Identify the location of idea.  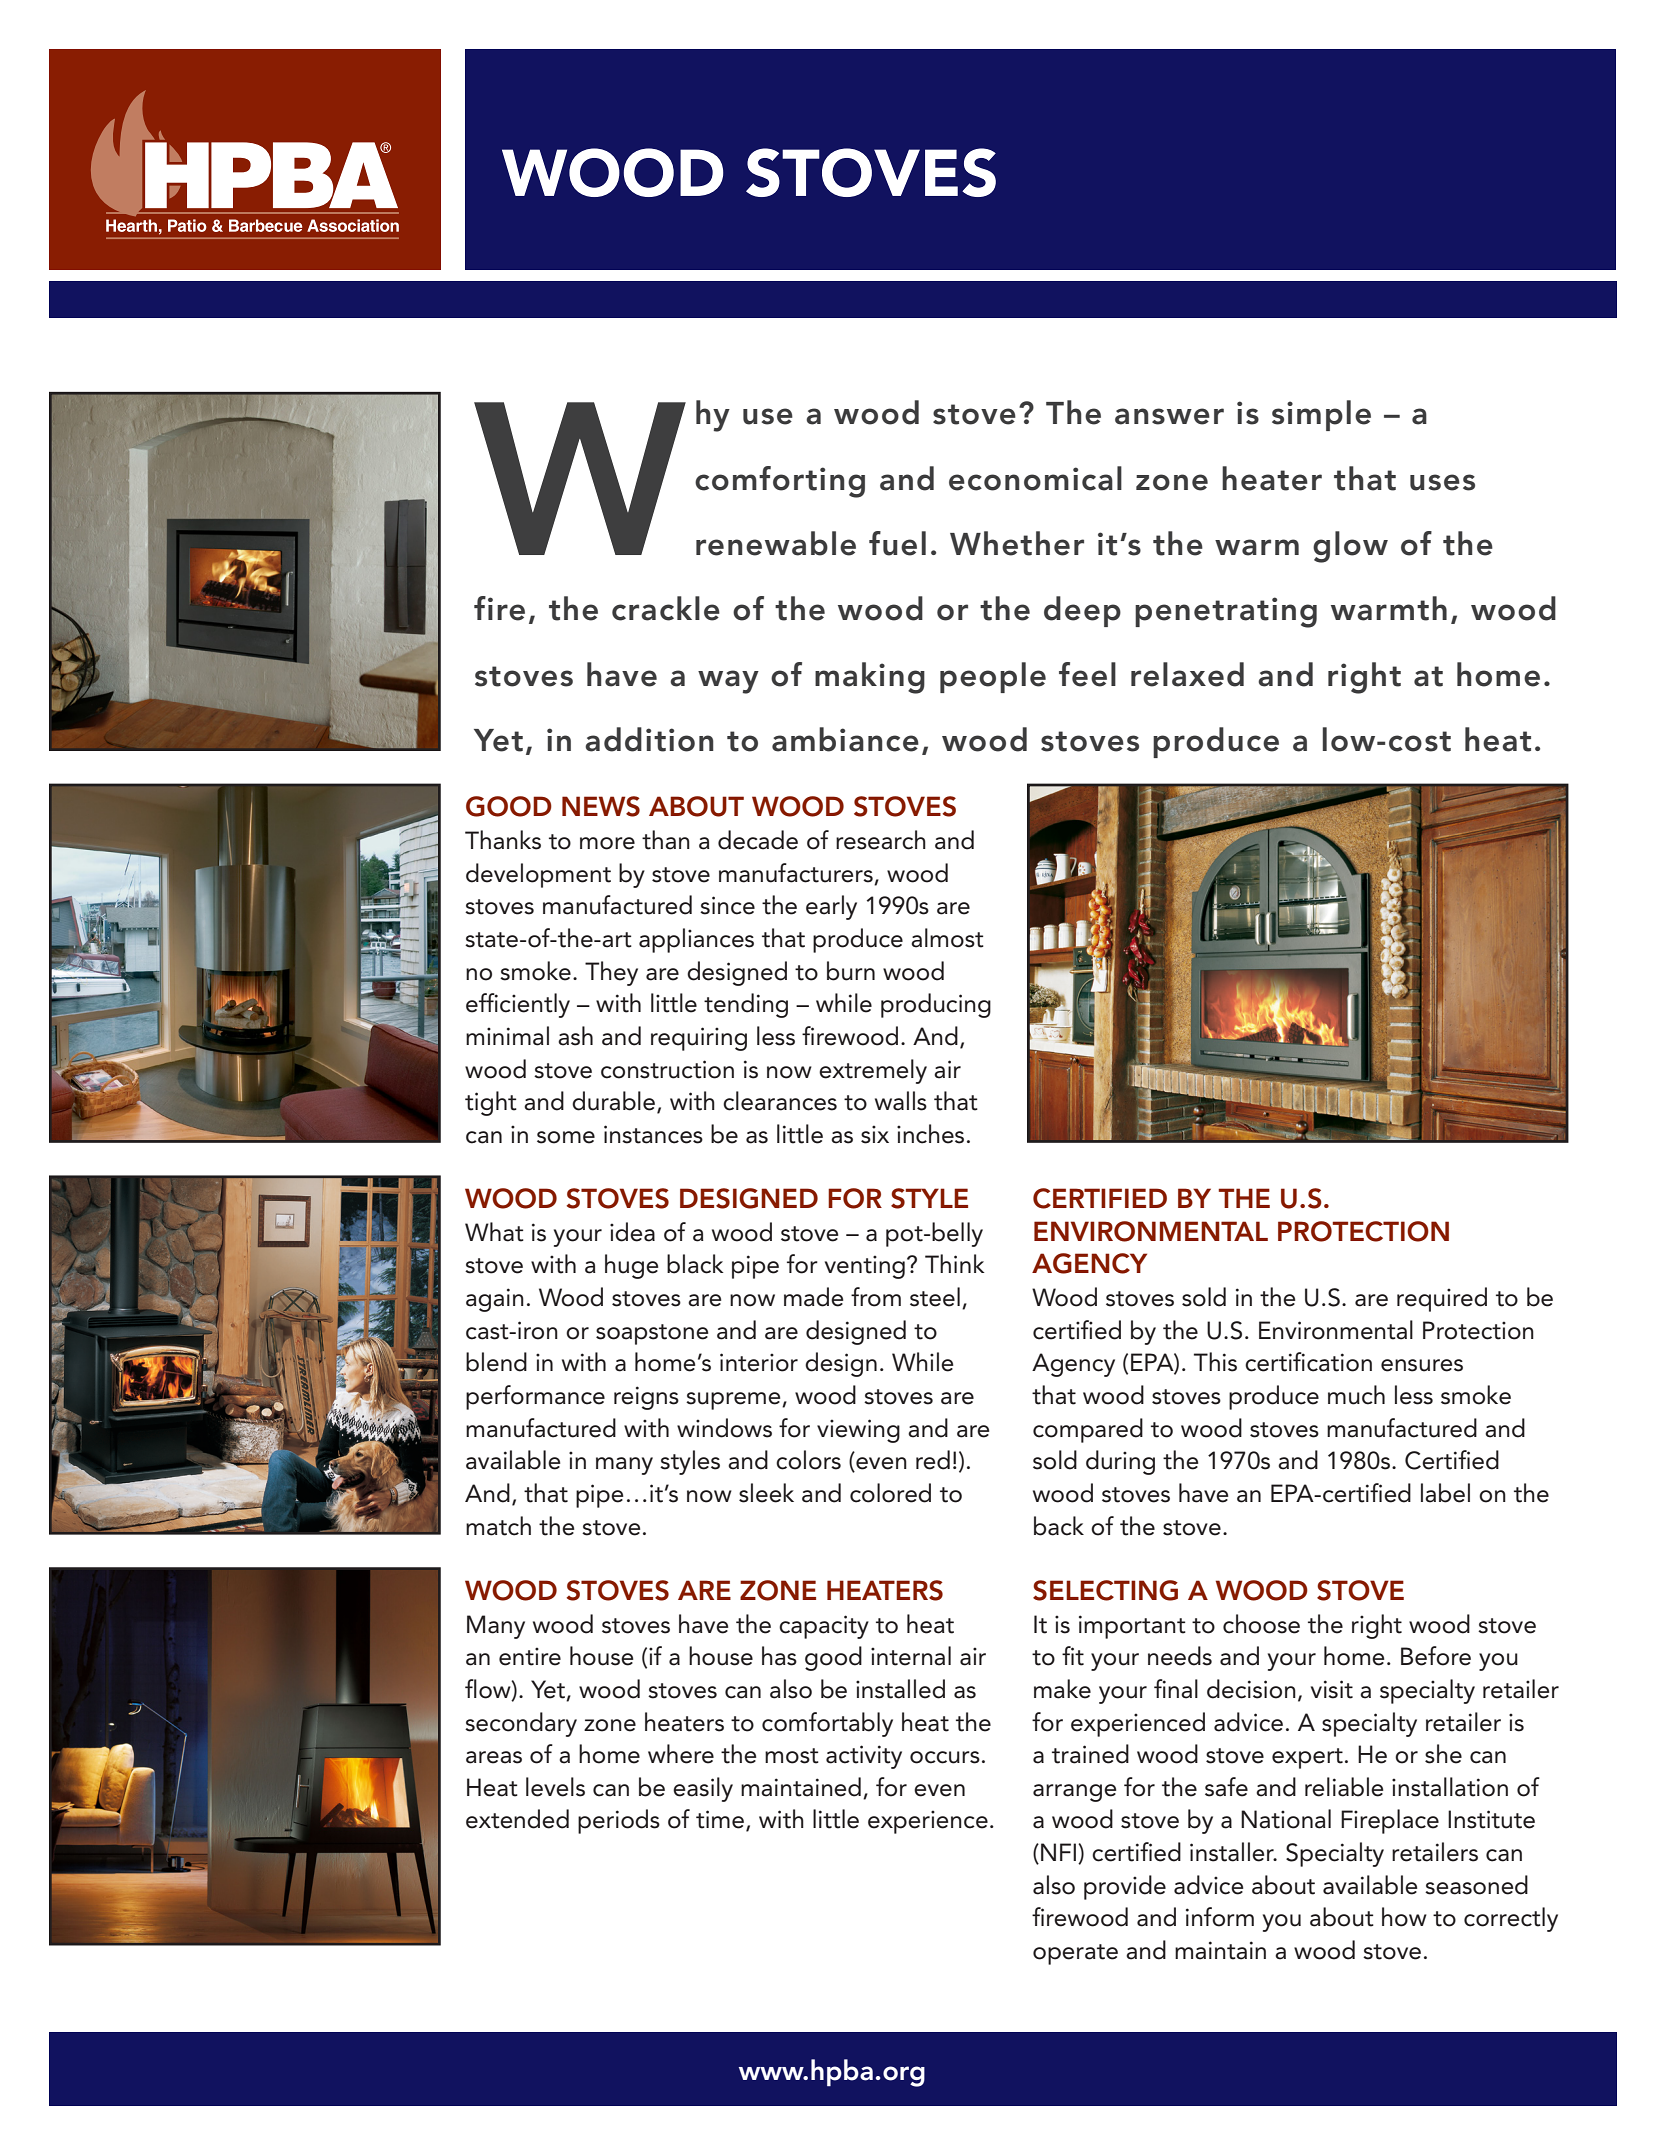
(632, 1232).
